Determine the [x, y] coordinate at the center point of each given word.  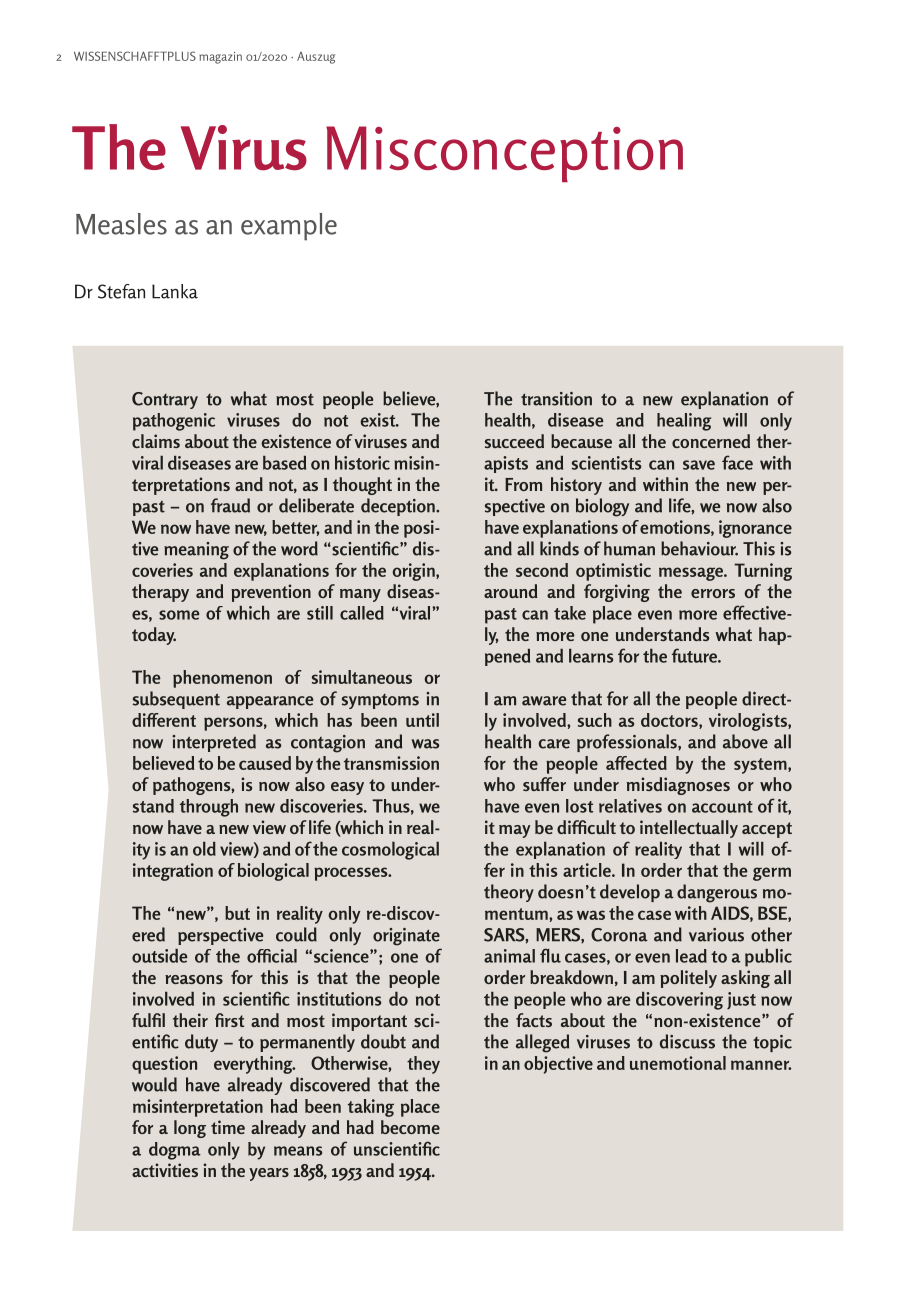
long [190, 1129]
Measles [121, 224]
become [410, 1127]
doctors [670, 721]
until [422, 720]
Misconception [504, 154]
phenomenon [222, 679]
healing [684, 422]
